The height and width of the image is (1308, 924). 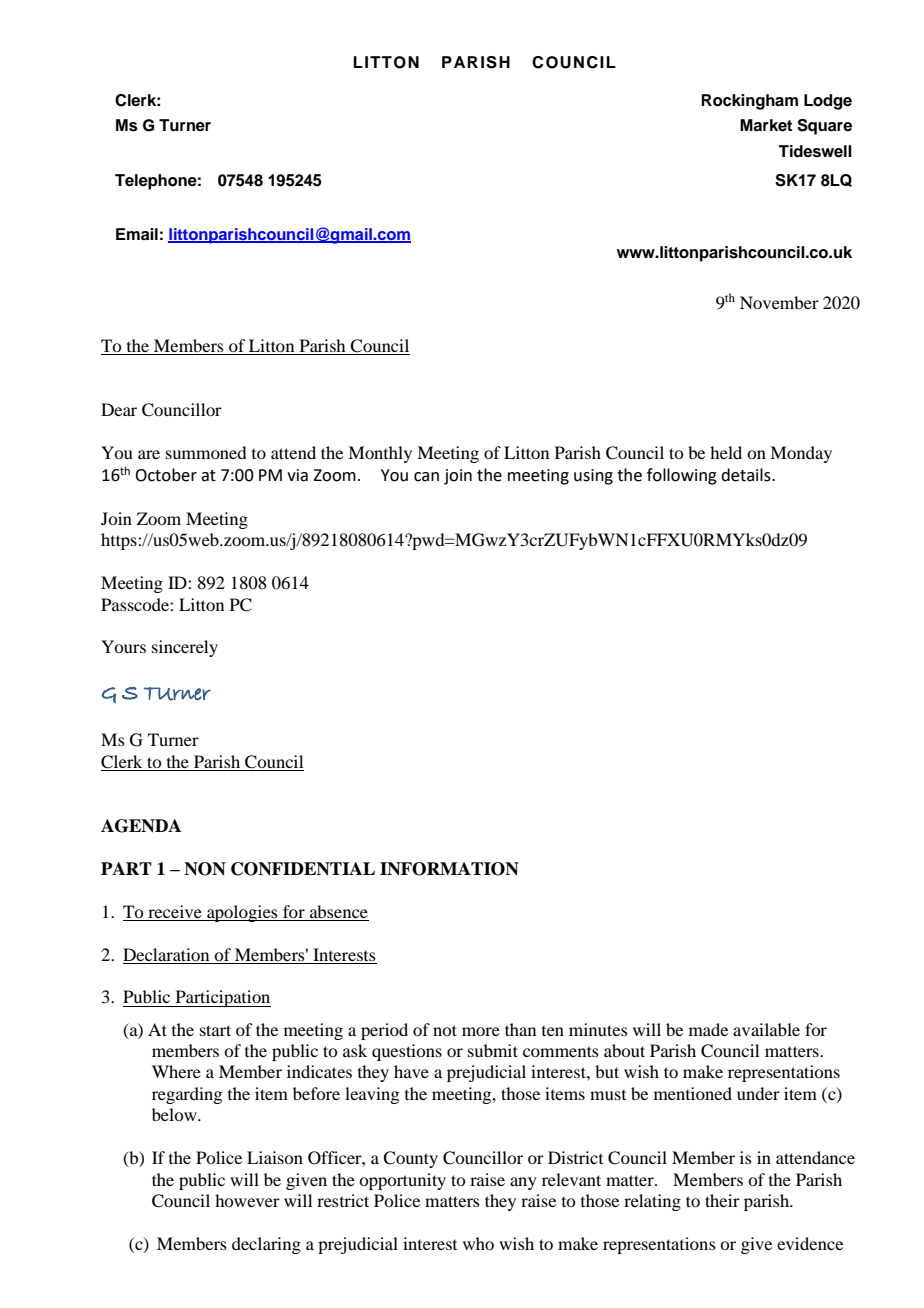 What do you see at coordinates (185, 648) in the image?
I see `sincerely` at bounding box center [185, 648].
